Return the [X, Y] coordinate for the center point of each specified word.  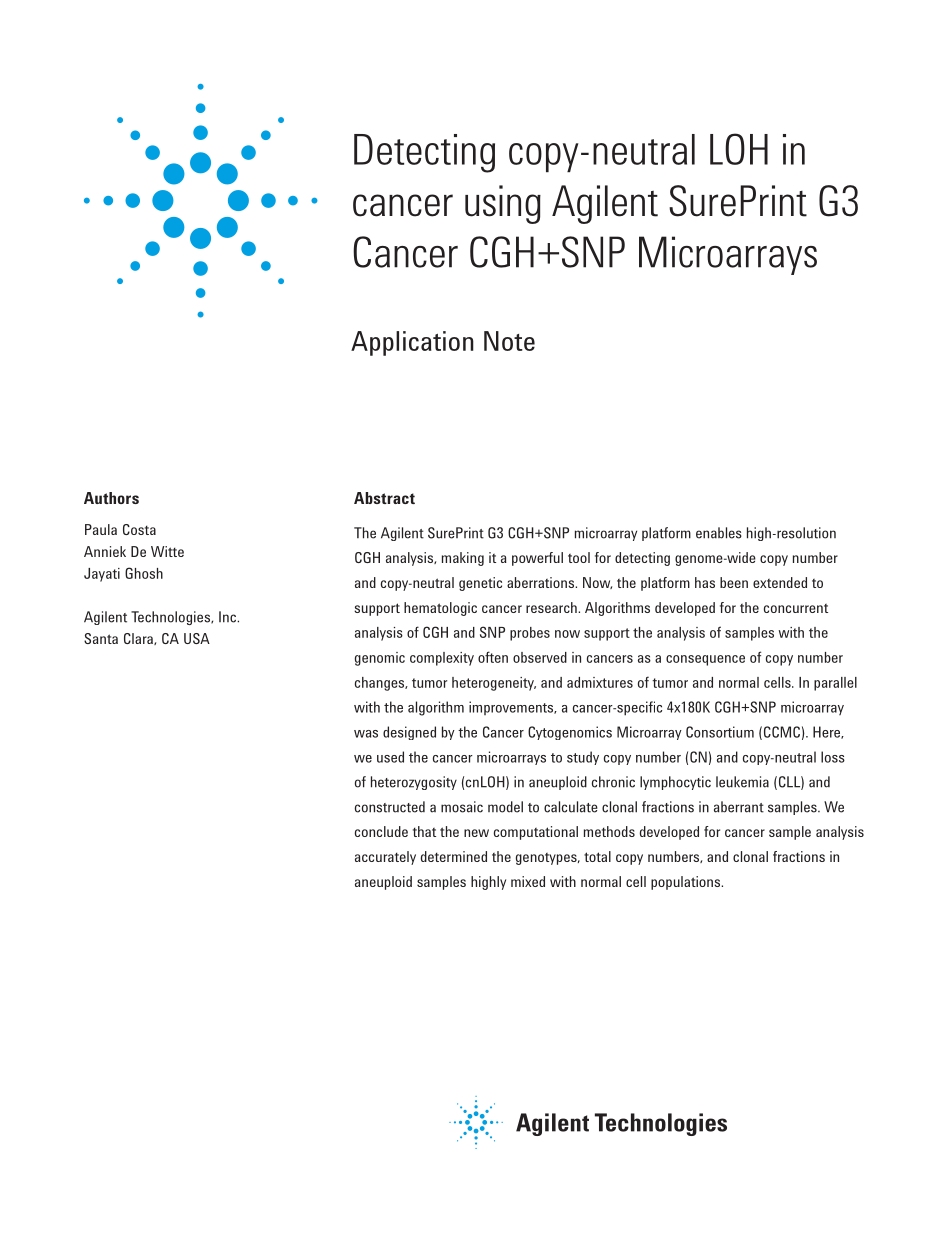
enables [719, 533]
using [503, 204]
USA [197, 638]
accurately [385, 858]
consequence [705, 660]
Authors [111, 498]
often [493, 657]
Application [412, 343]
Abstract [384, 498]
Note [509, 341]
